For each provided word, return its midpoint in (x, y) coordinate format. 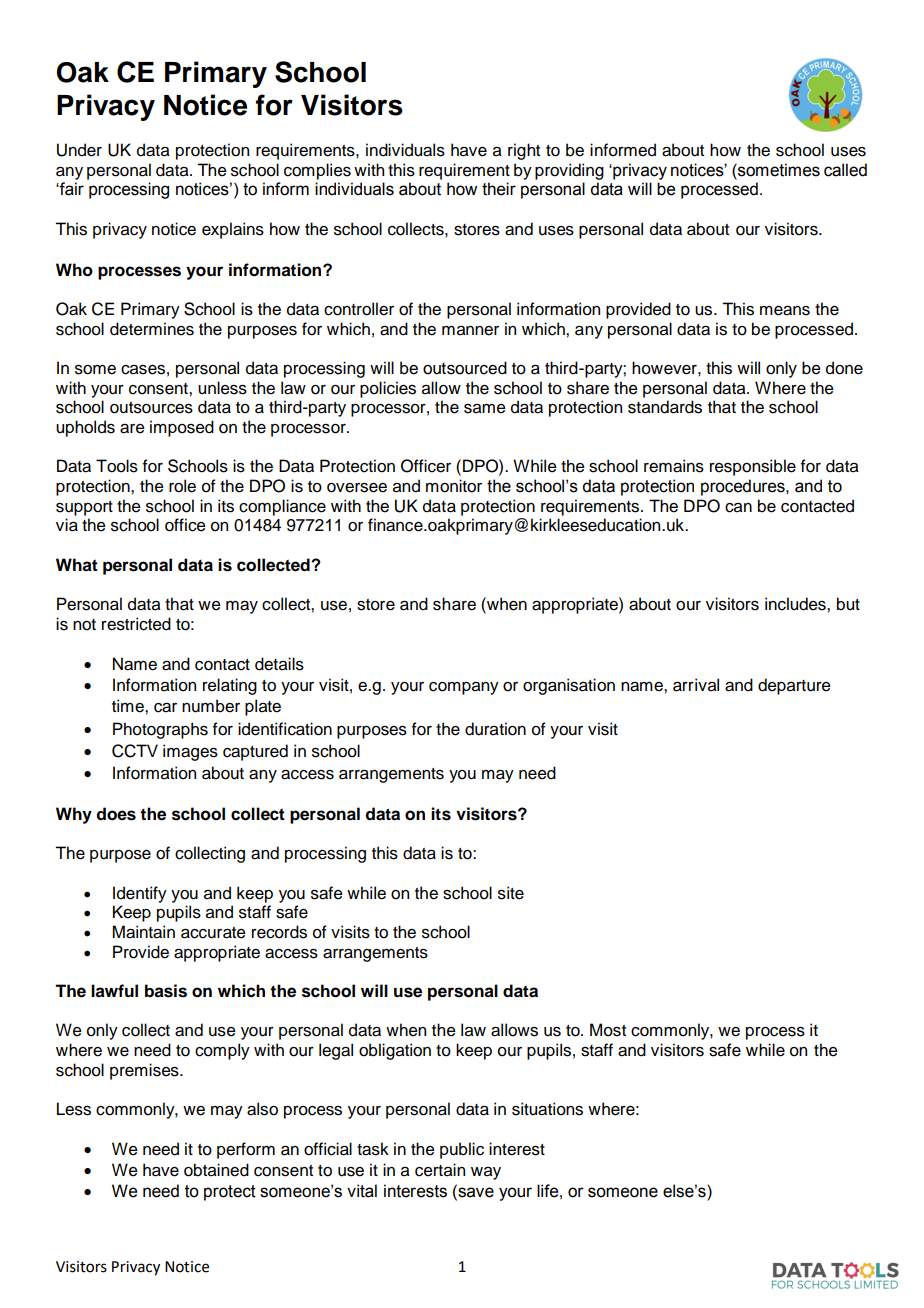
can (738, 508)
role (182, 486)
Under (79, 150)
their (499, 189)
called (845, 170)
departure (794, 686)
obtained (216, 1170)
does (116, 814)
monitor (454, 486)
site (511, 893)
